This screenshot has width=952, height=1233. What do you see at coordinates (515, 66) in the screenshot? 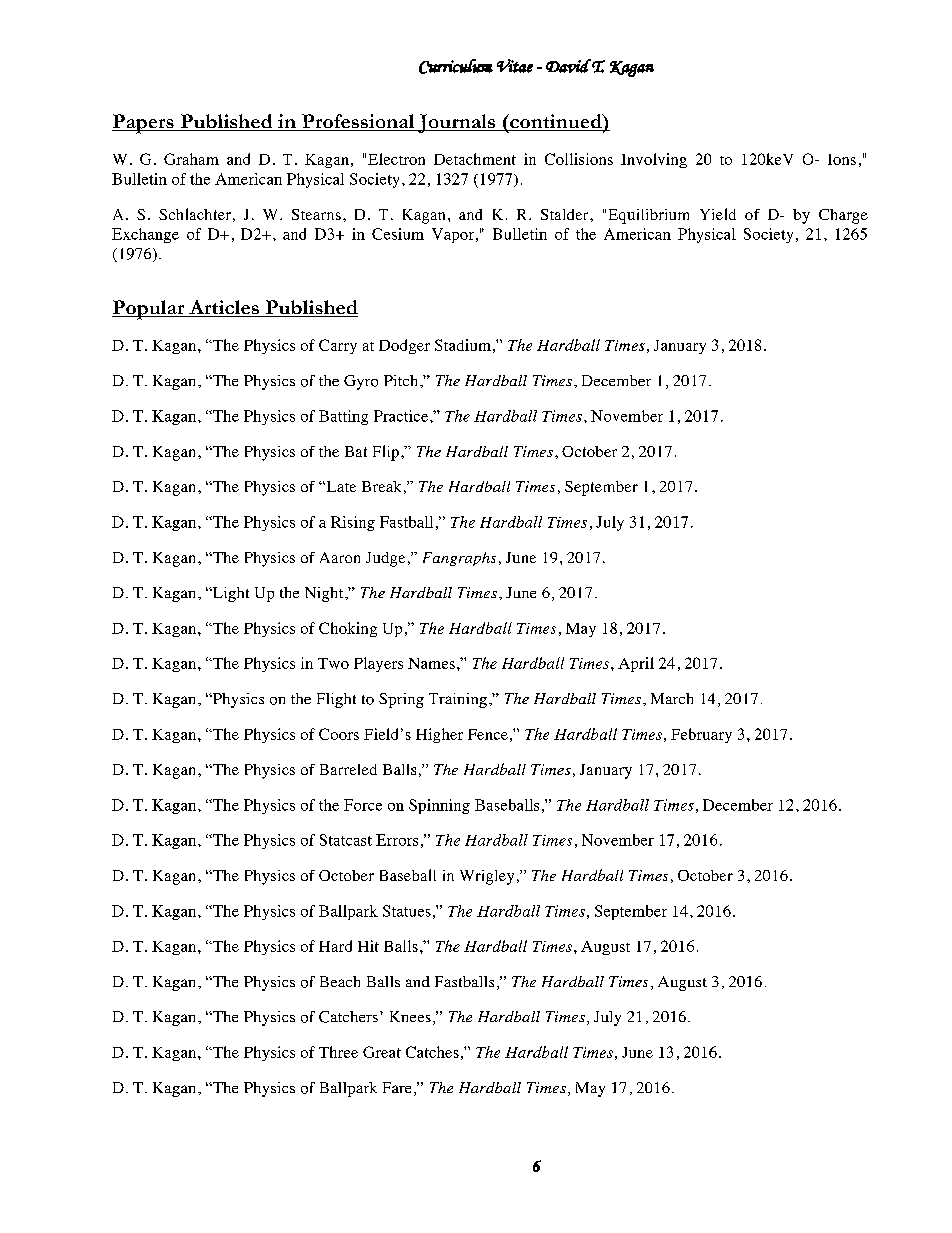
I see `Vitae` at bounding box center [515, 66].
